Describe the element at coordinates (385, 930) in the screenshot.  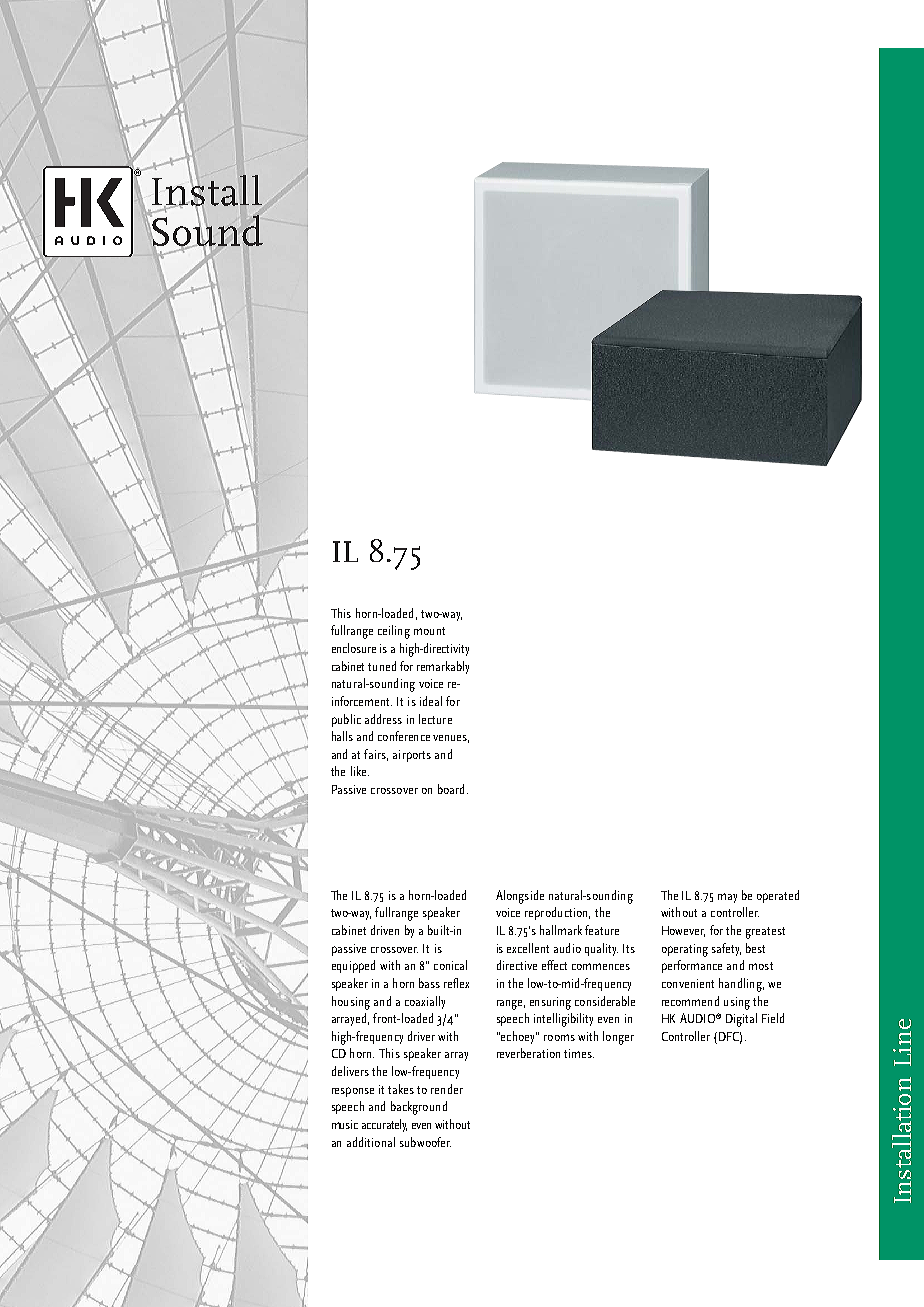
I see `driven` at that location.
